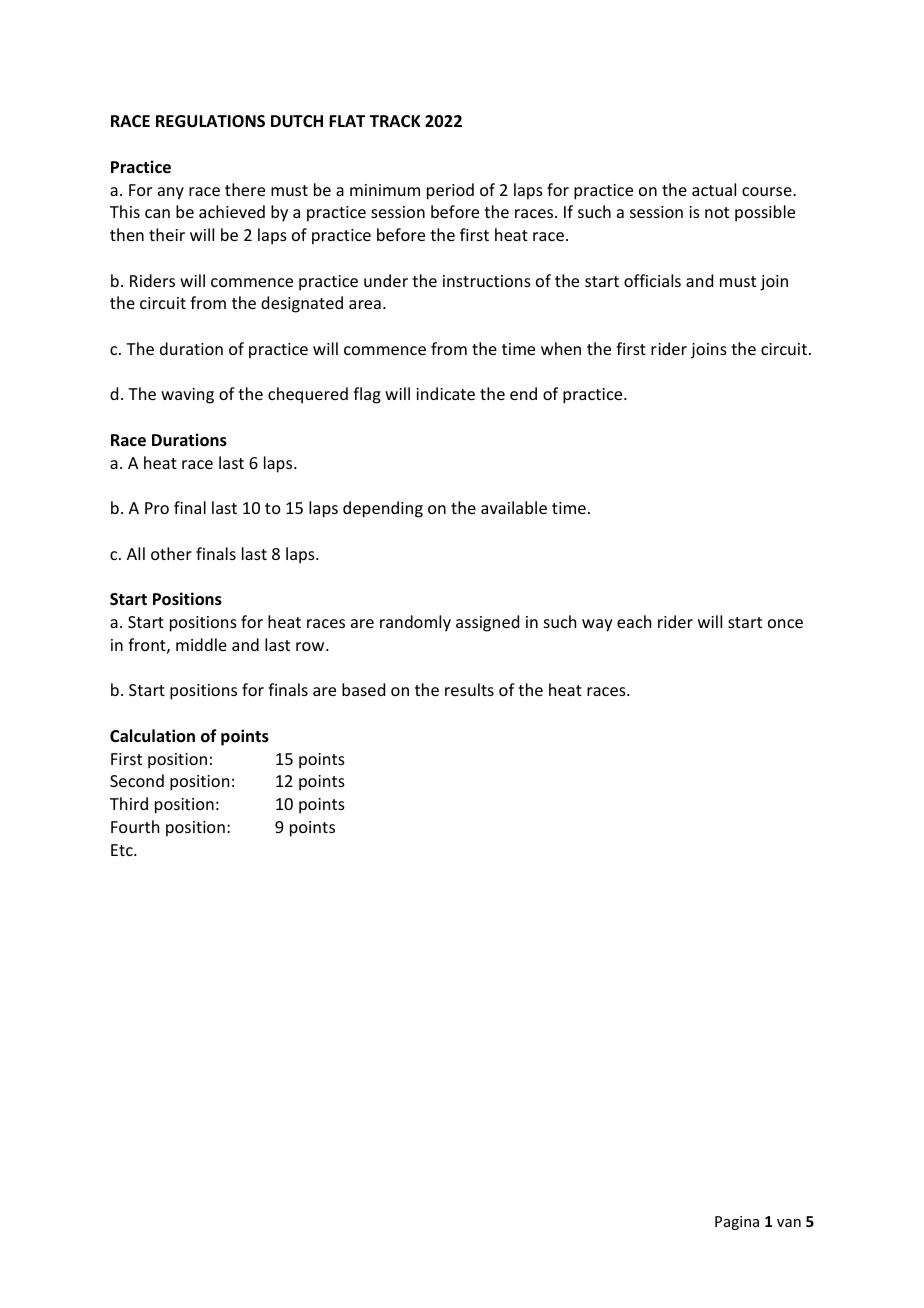 The width and height of the document is (924, 1308). Describe the element at coordinates (469, 689) in the document. I see `results` at that location.
